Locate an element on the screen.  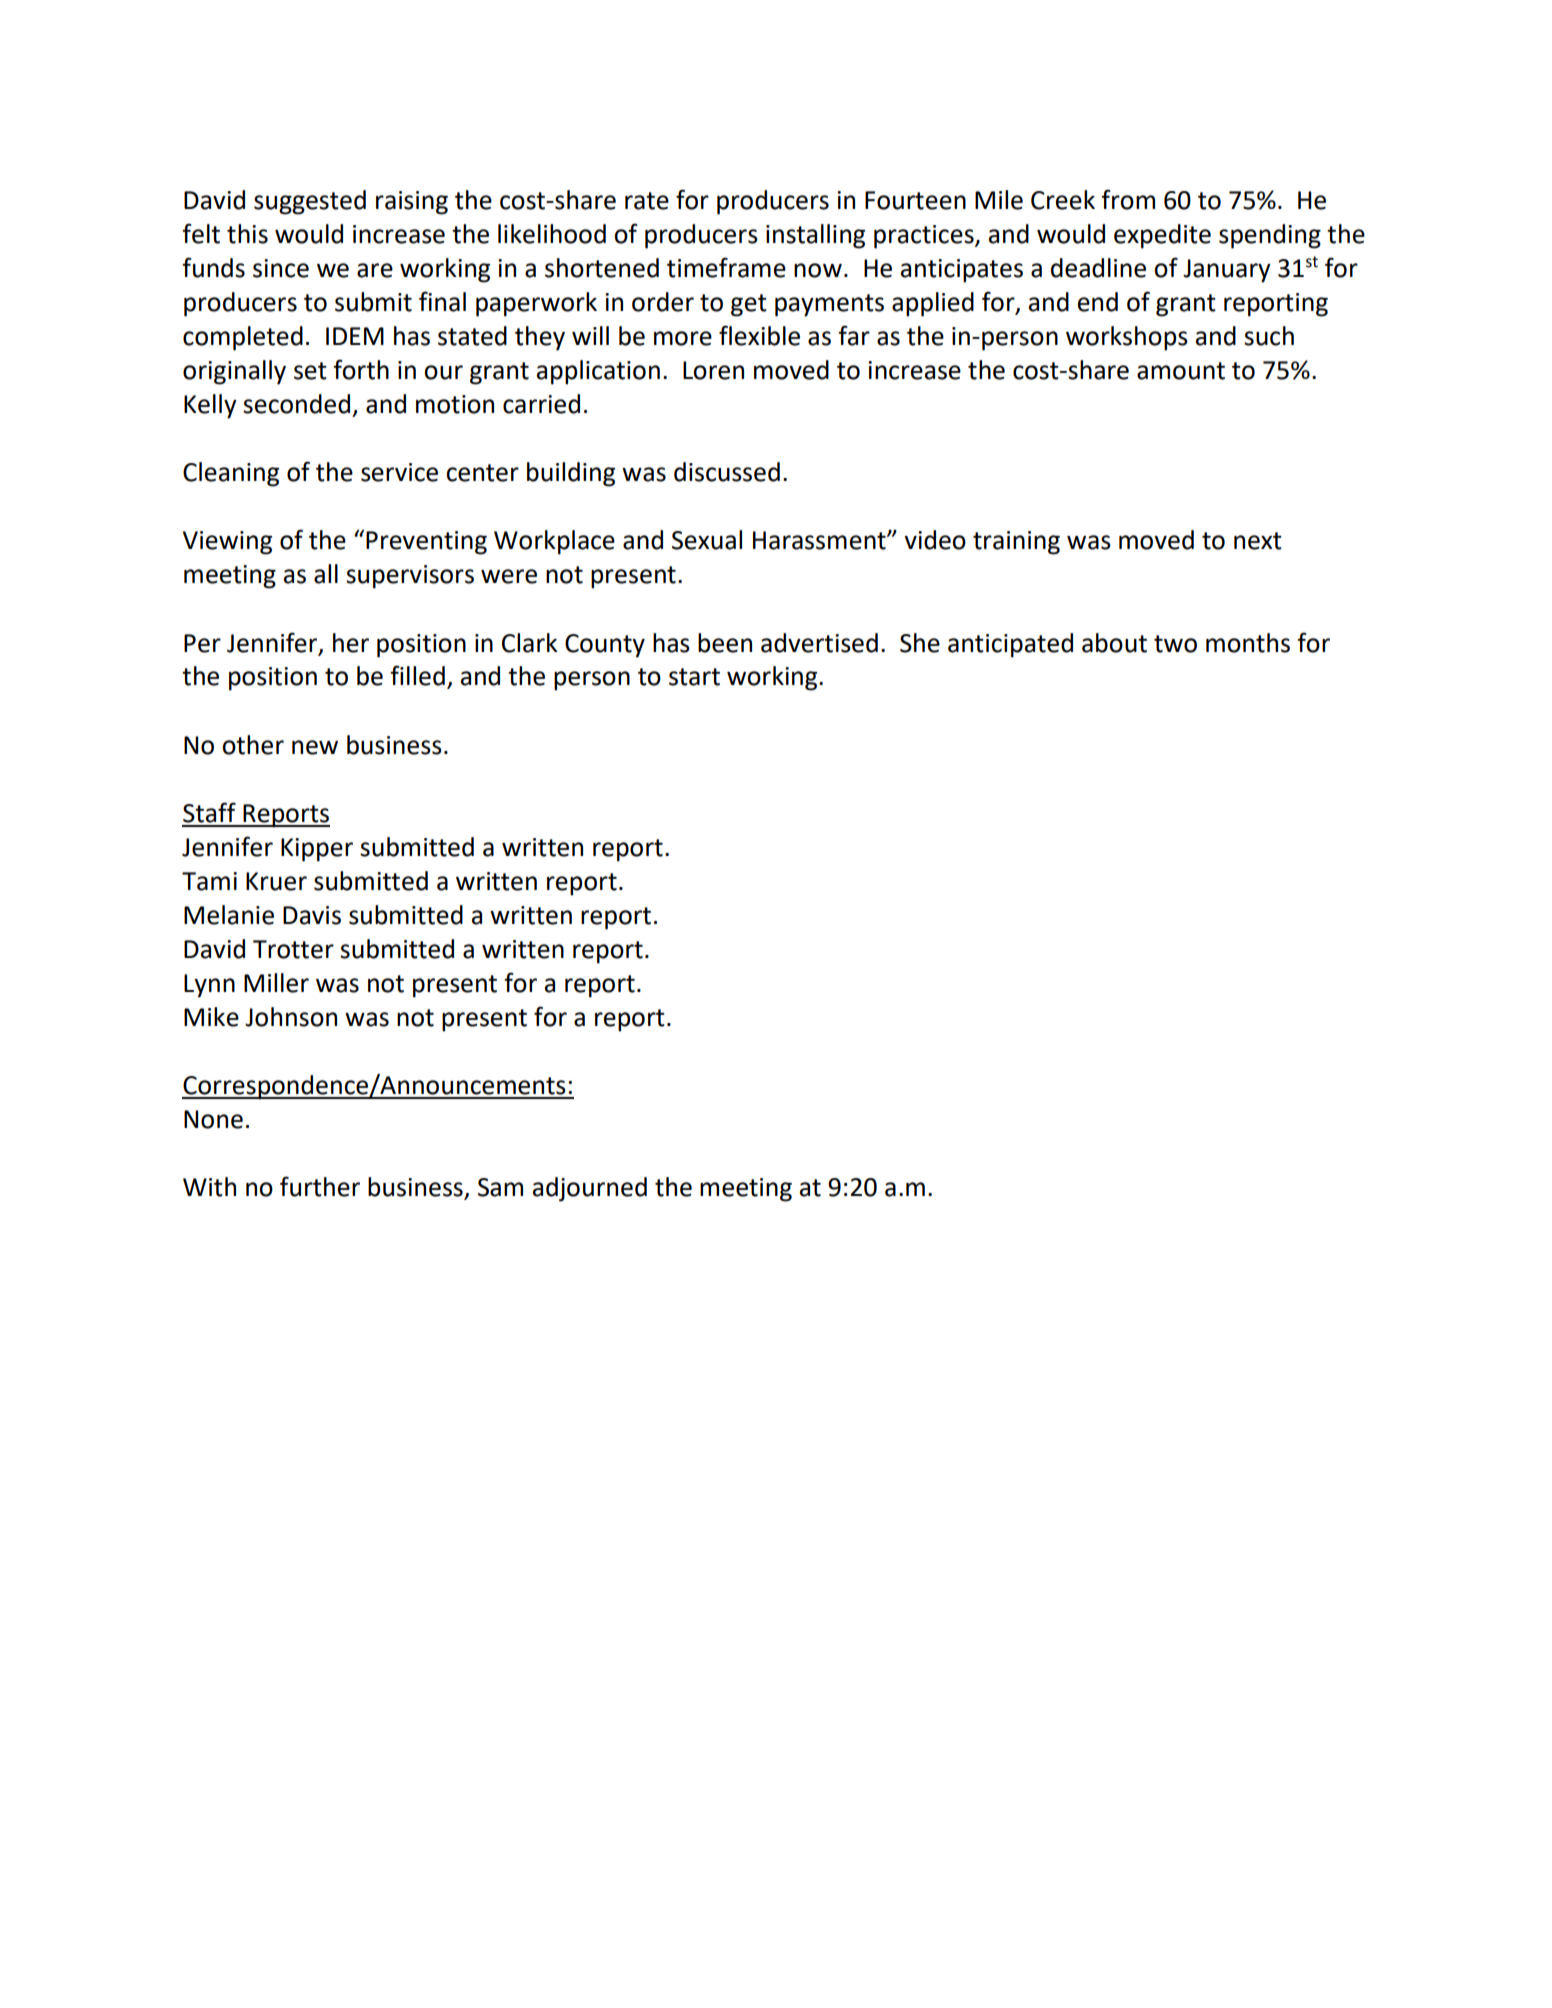
new is located at coordinates (315, 747).
